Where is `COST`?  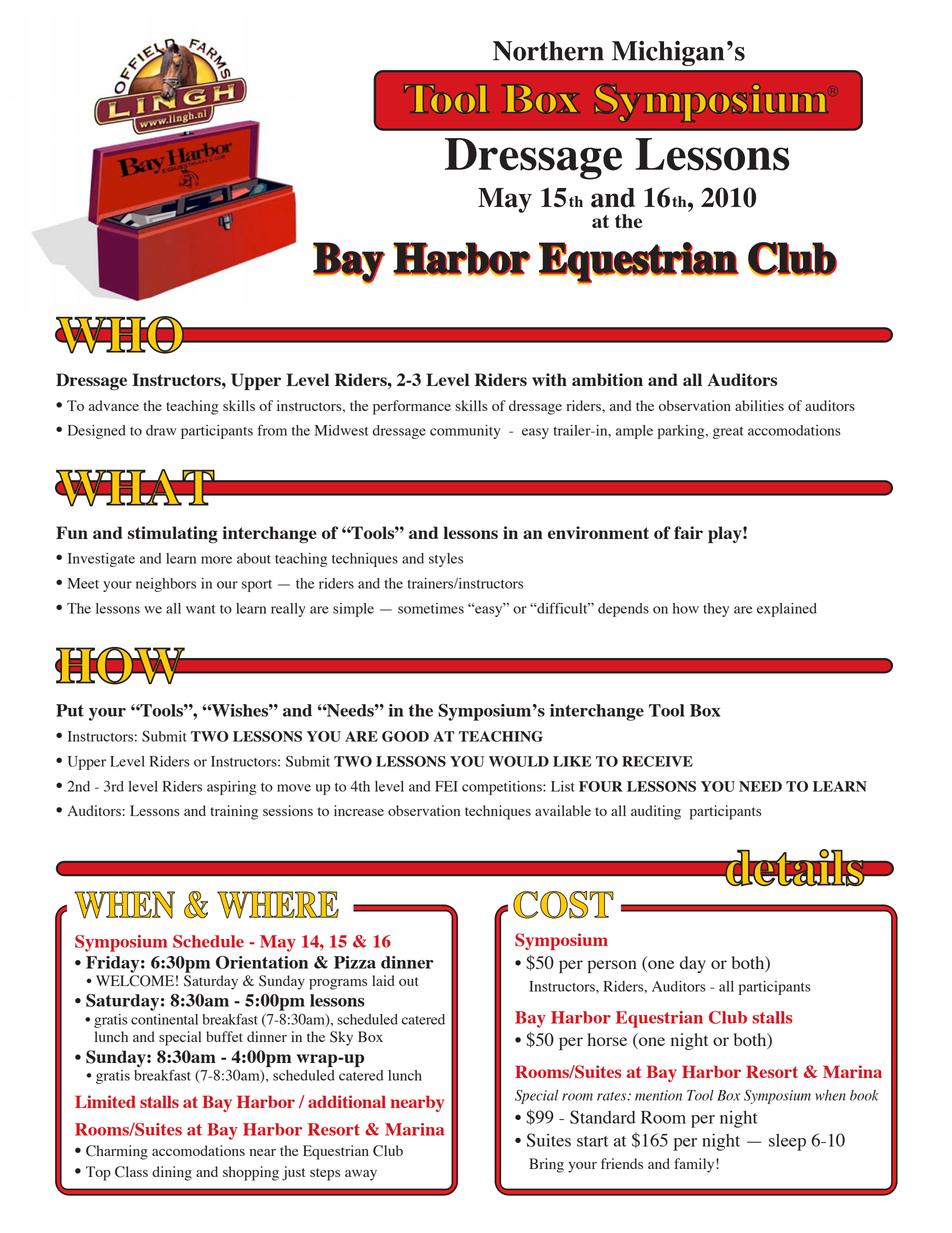
COST is located at coordinates (563, 905).
